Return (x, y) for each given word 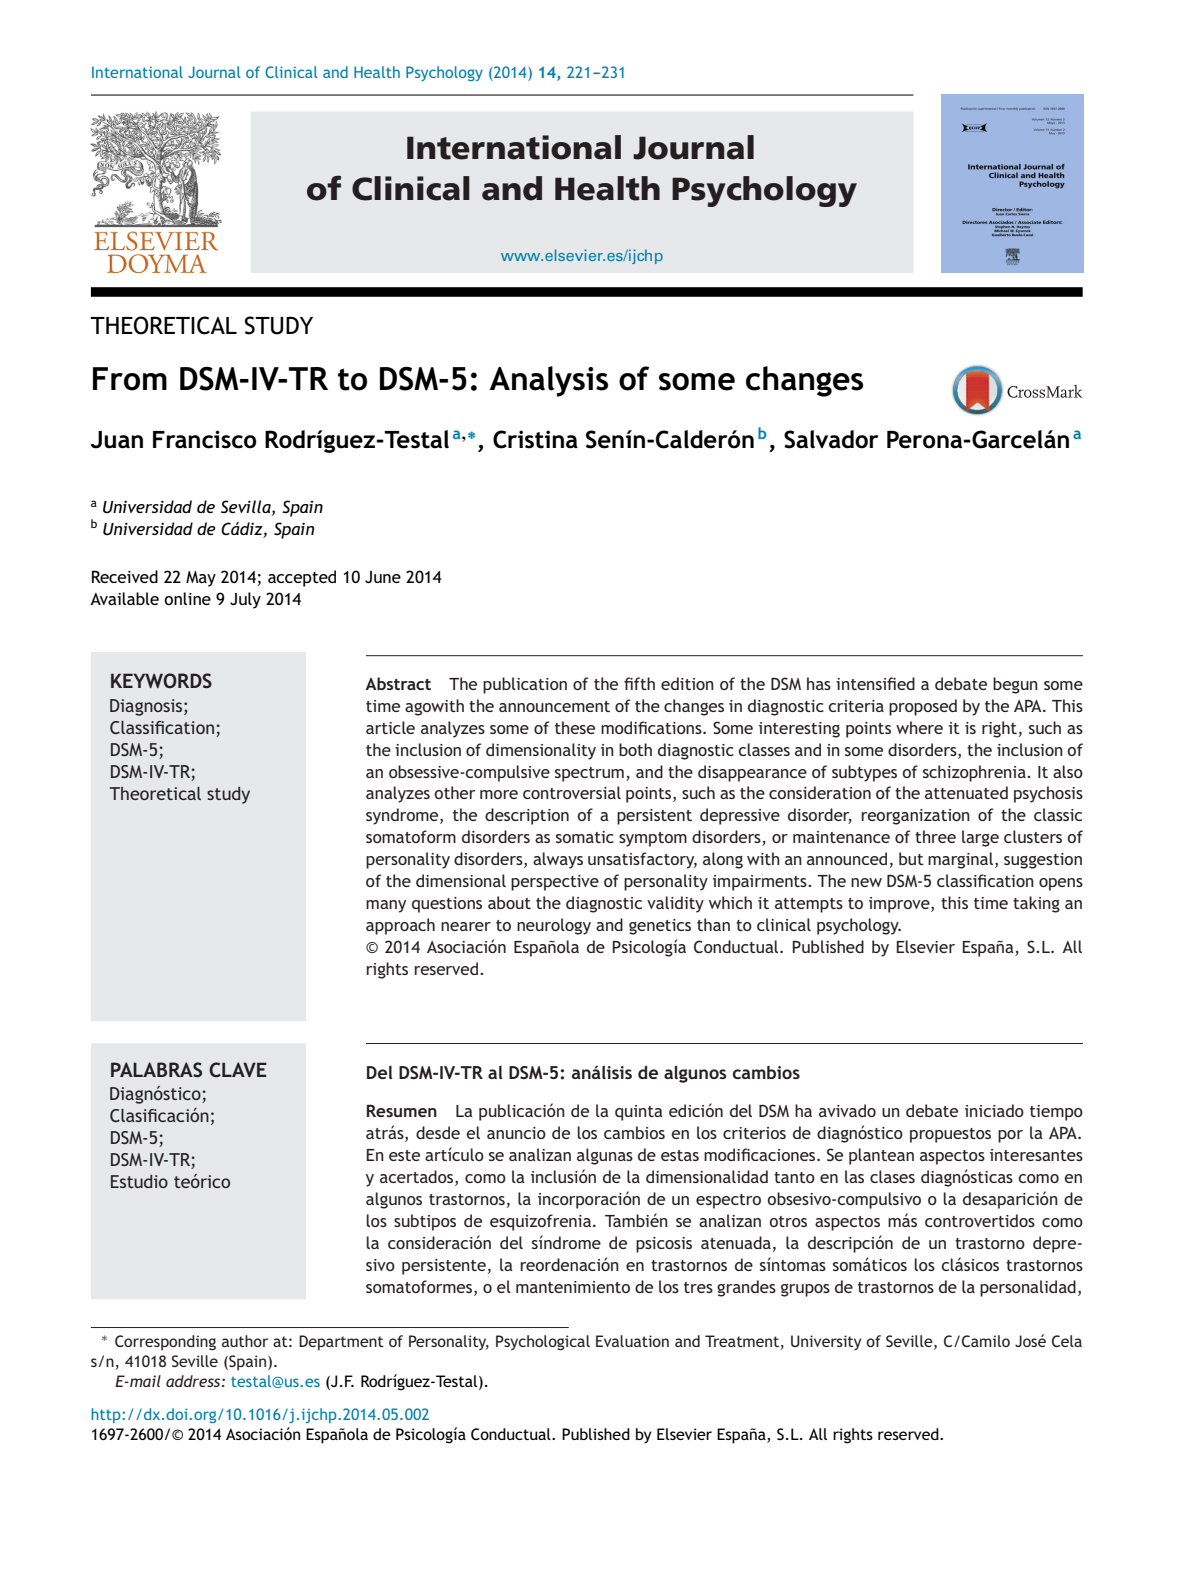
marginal (962, 860)
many (386, 906)
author (245, 1341)
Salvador (831, 439)
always (558, 860)
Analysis (548, 381)
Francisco (205, 439)
